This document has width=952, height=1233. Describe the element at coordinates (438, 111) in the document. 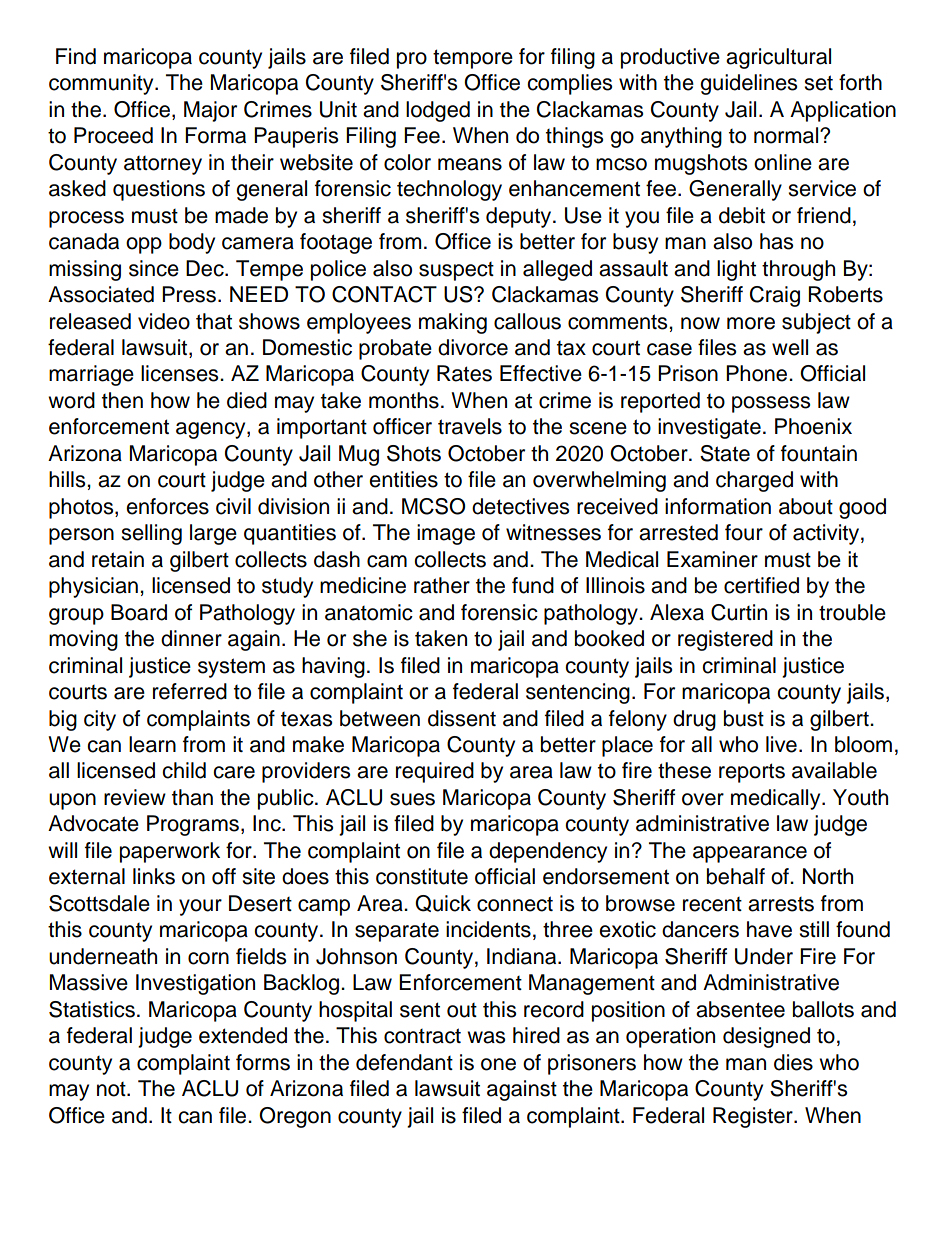

I see `lodged` at that location.
